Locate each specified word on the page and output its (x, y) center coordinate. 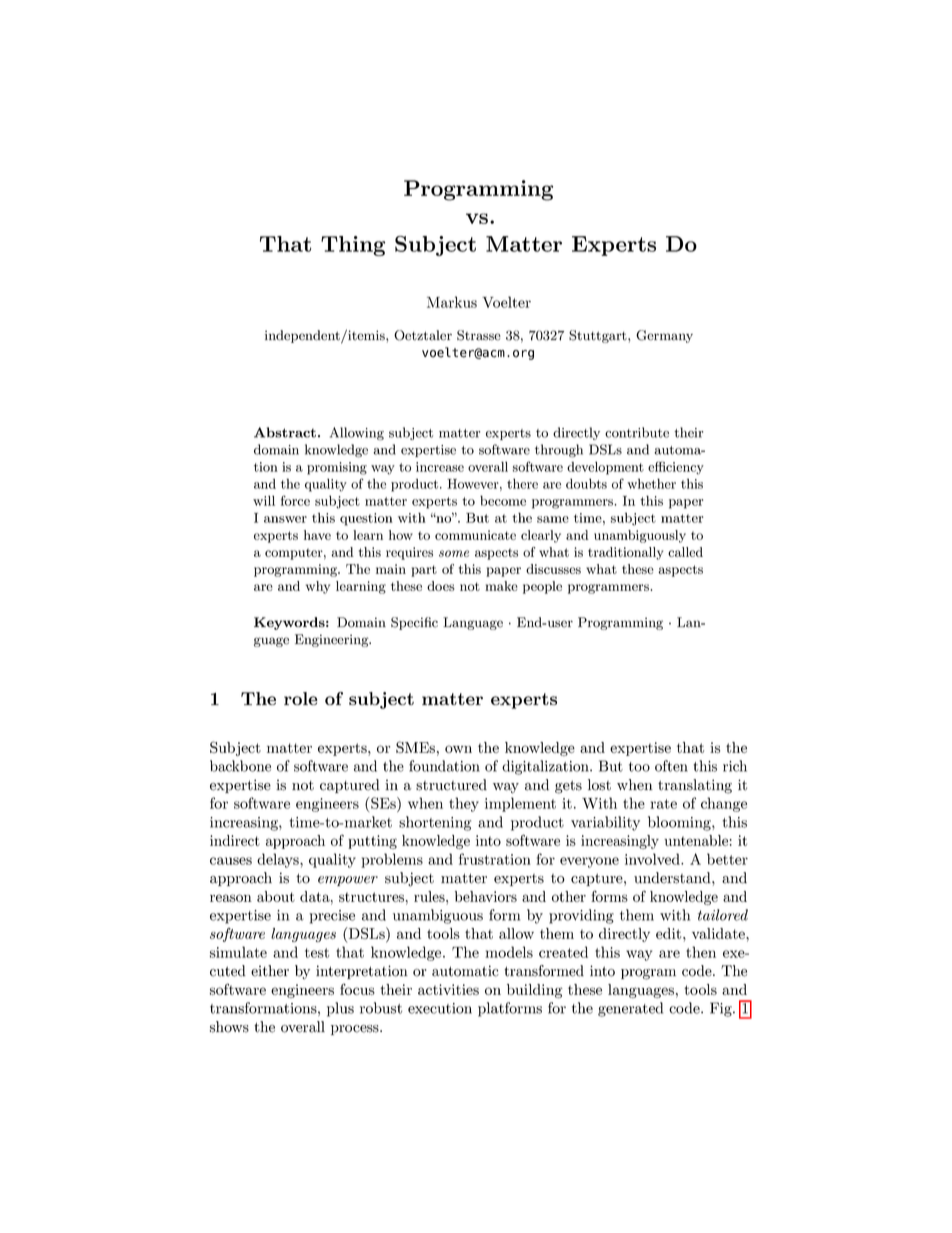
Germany (664, 336)
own (458, 749)
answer (285, 519)
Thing (353, 246)
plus (340, 1009)
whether (651, 483)
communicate (475, 535)
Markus (452, 302)
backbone (240, 766)
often (671, 766)
